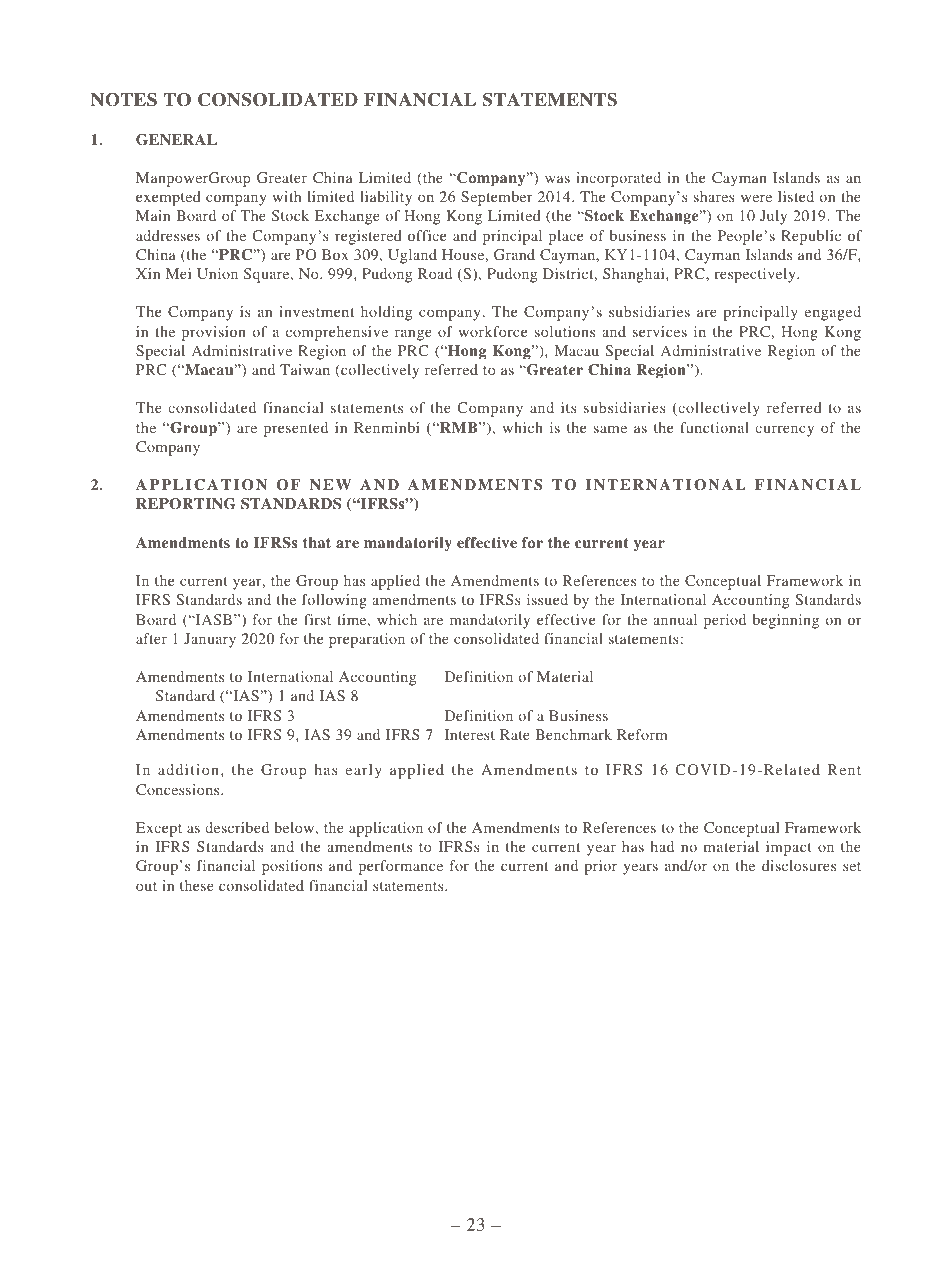  What do you see at coordinates (176, 140) in the page?
I see `GENERAL` at bounding box center [176, 140].
